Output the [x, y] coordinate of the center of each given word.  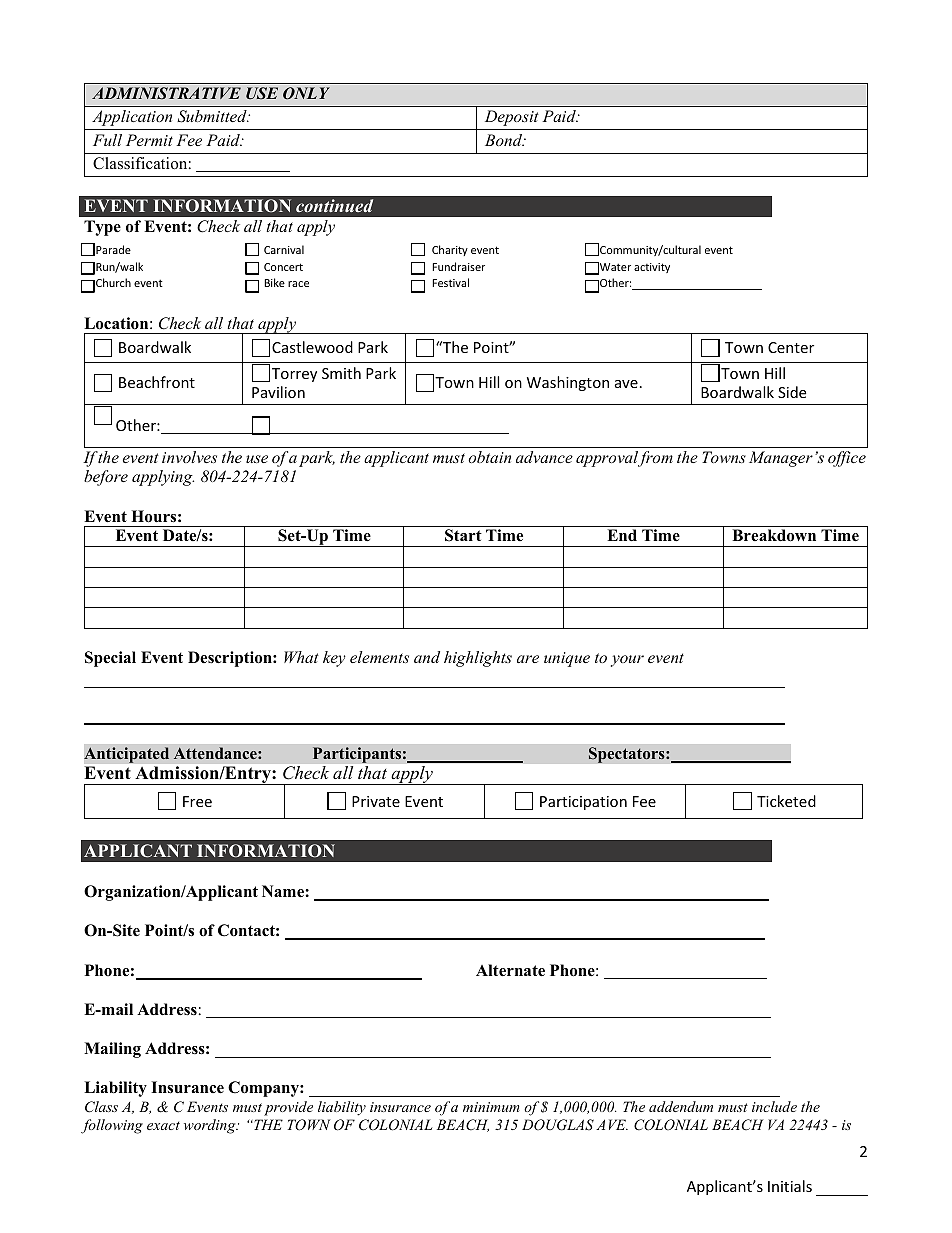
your [627, 661]
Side [792, 392]
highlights [478, 659]
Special [110, 659]
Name [284, 891]
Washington [568, 383]
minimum [491, 1107]
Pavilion [278, 392]
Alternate [510, 970]
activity [652, 268]
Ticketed [786, 801]
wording [211, 1126]
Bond [505, 140]
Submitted [213, 116]
